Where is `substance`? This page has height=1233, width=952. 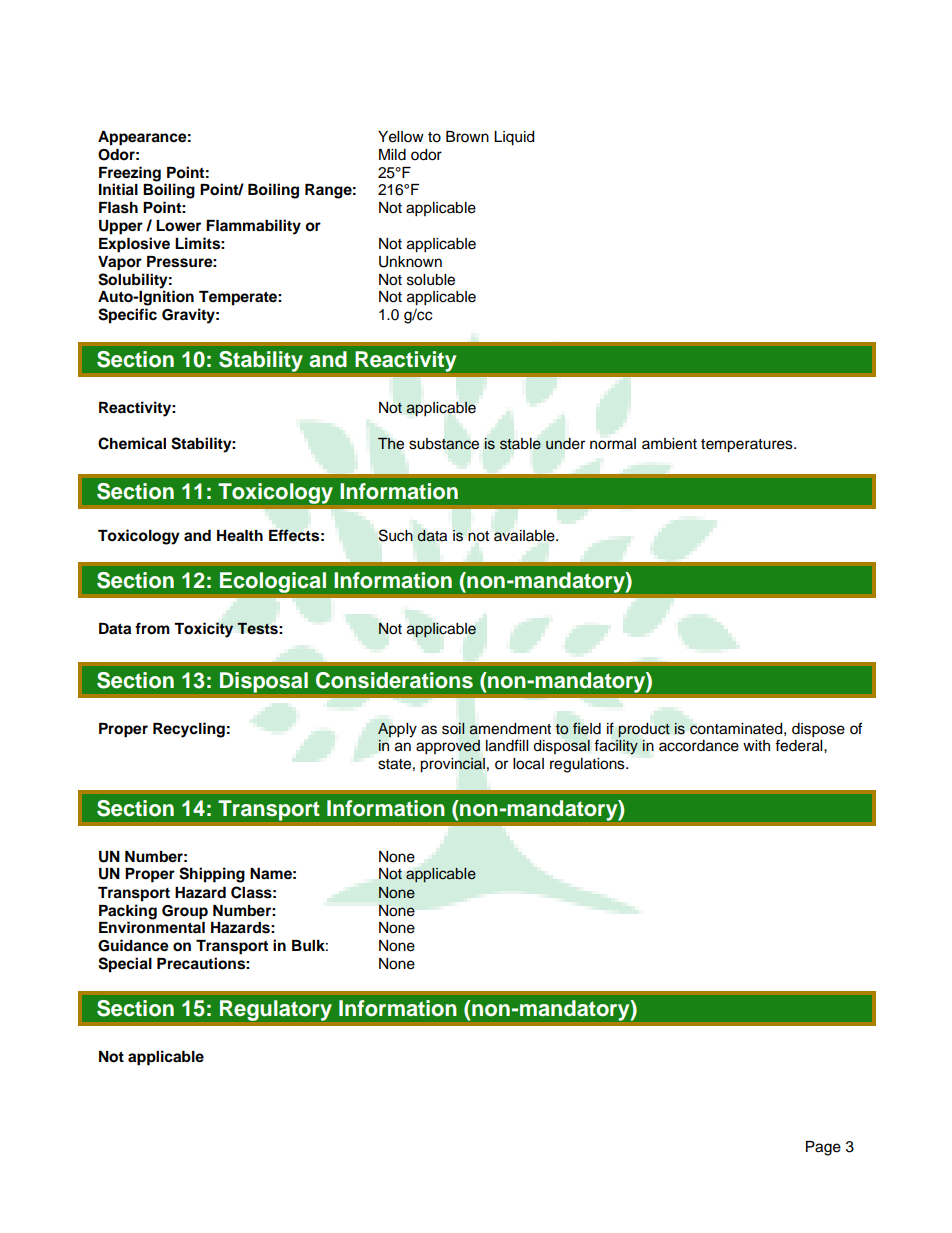
substance is located at coordinates (444, 444).
